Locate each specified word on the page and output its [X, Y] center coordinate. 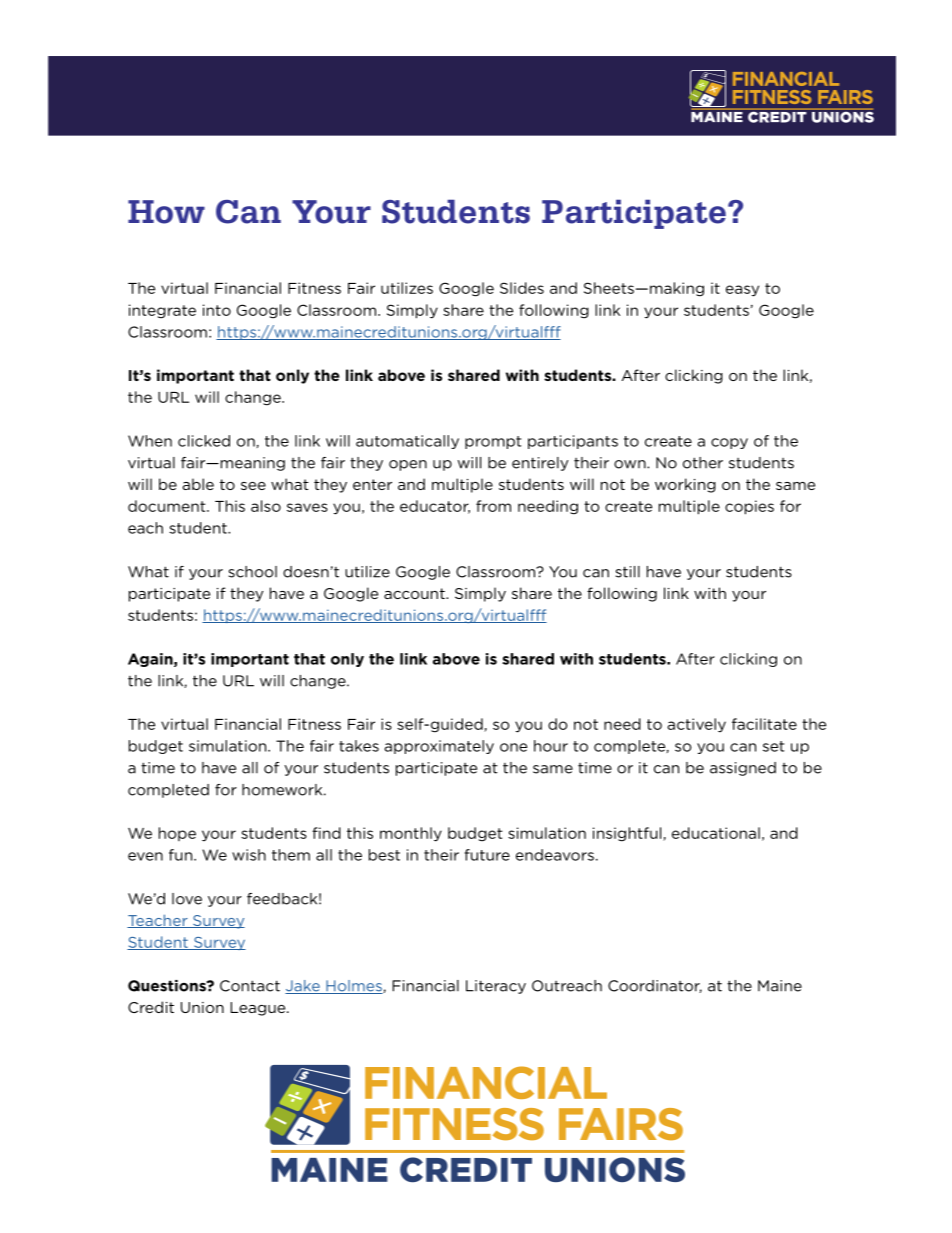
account [415, 593]
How [166, 212]
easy [742, 291]
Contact [250, 986]
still [627, 572]
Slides [522, 288]
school [252, 572]
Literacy [496, 987]
